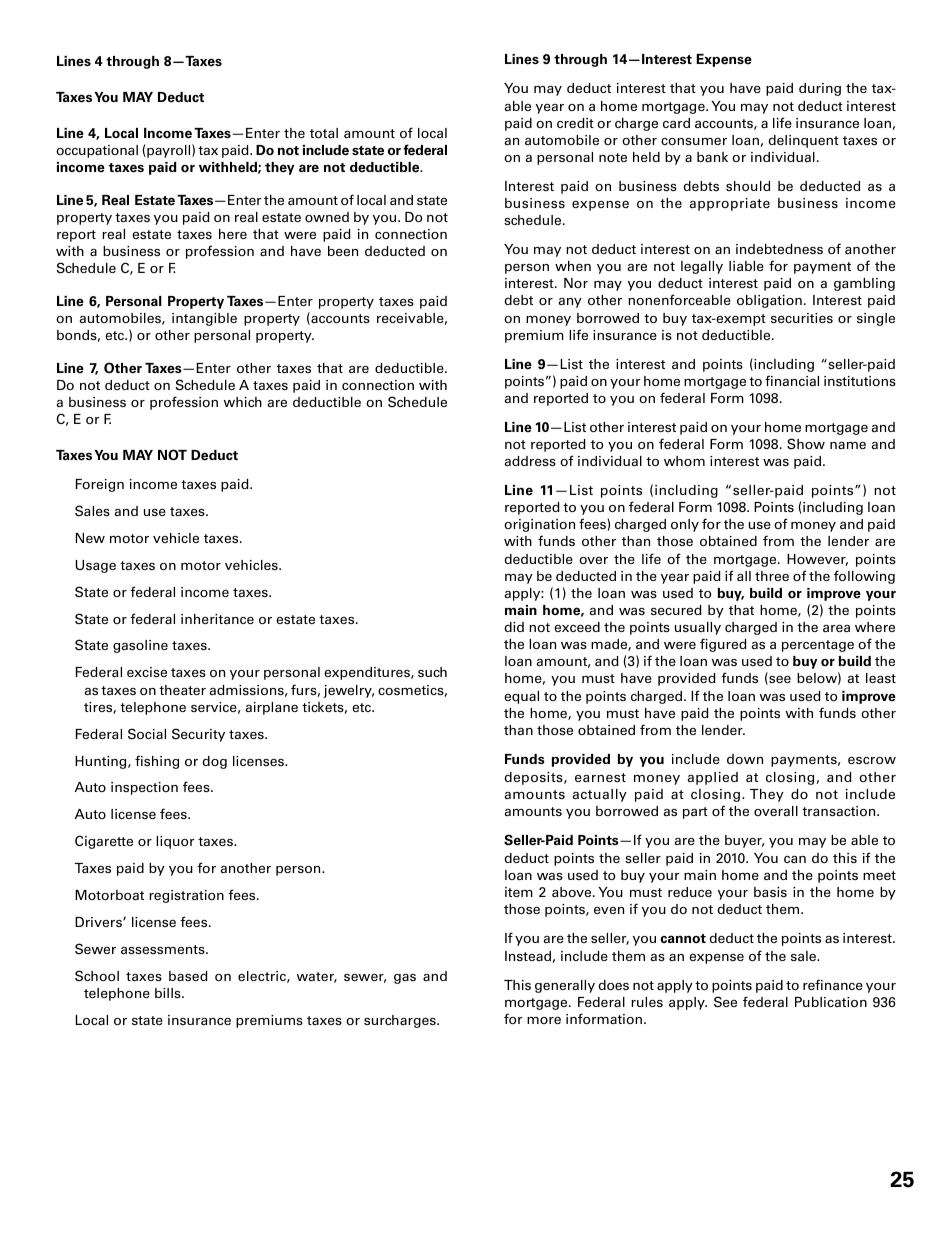 This image has height=1233, width=952. I want to click on Usage, so click(95, 566).
